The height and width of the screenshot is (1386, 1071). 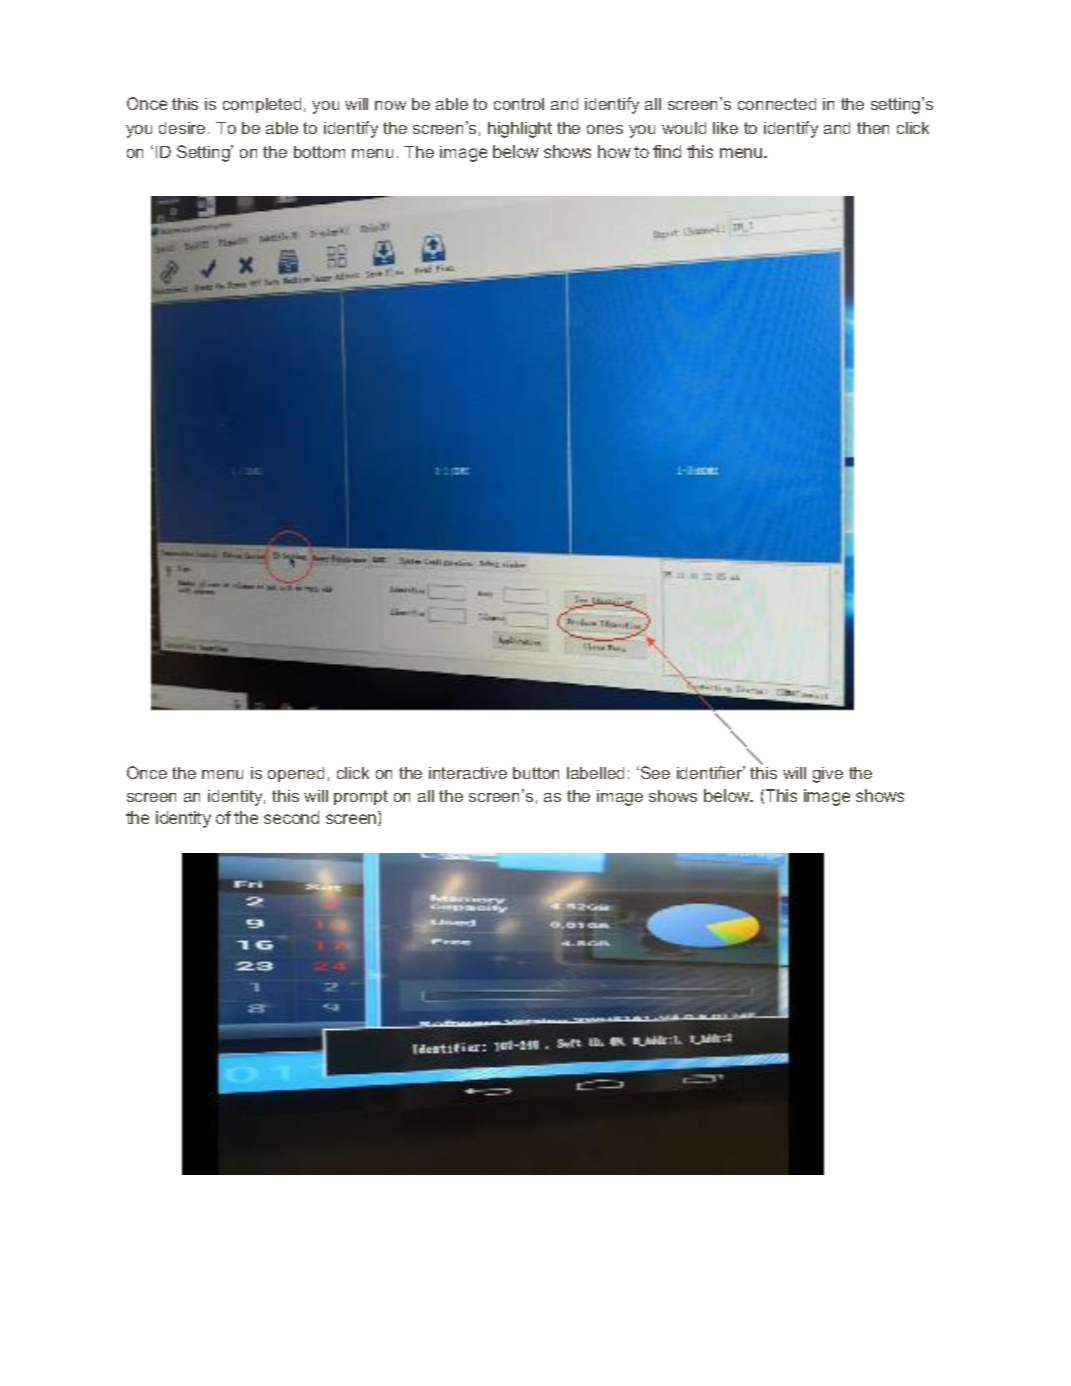 What do you see at coordinates (725, 128) in the screenshot?
I see `like` at bounding box center [725, 128].
